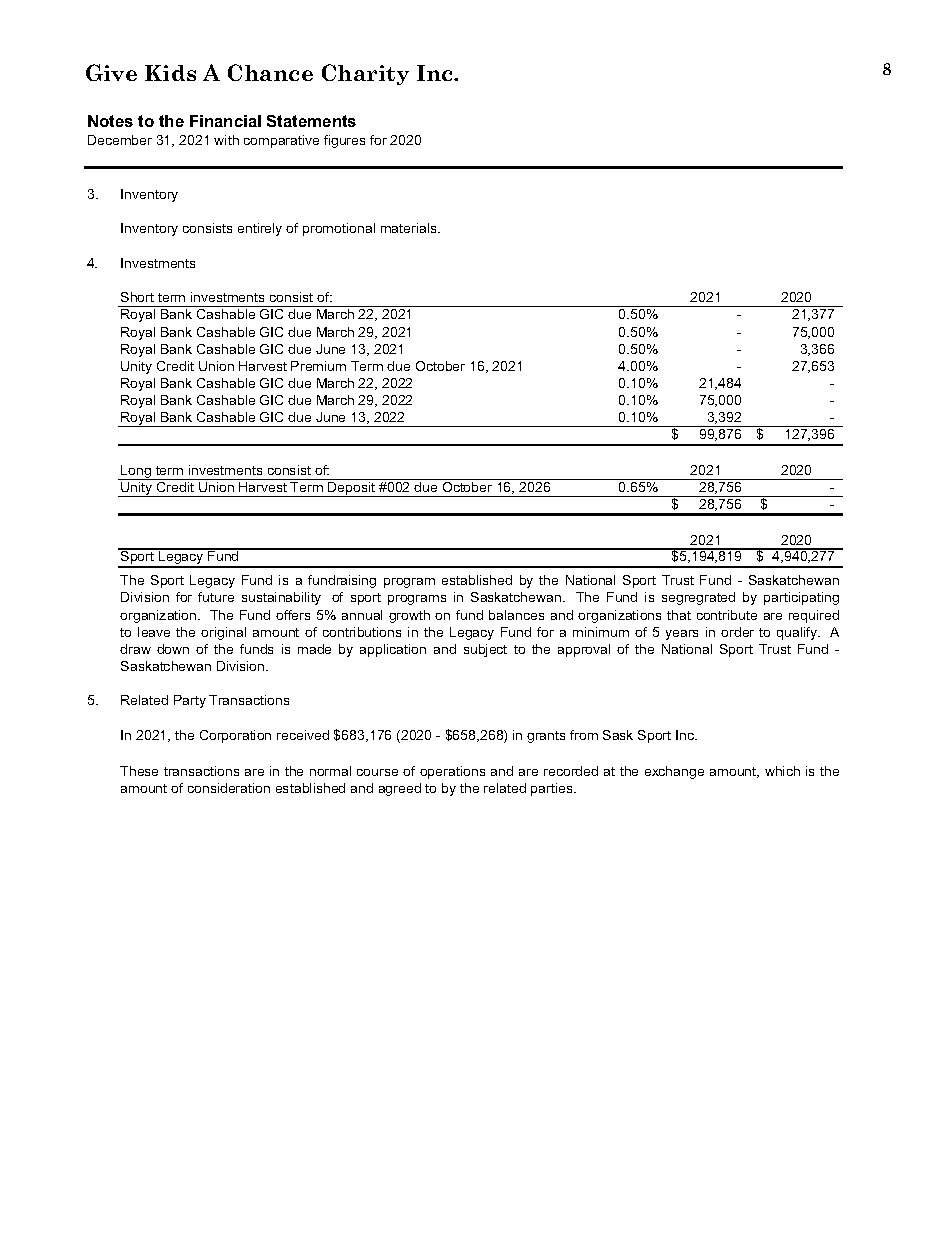 The width and height of the screenshot is (952, 1233). I want to click on which, so click(782, 771).
